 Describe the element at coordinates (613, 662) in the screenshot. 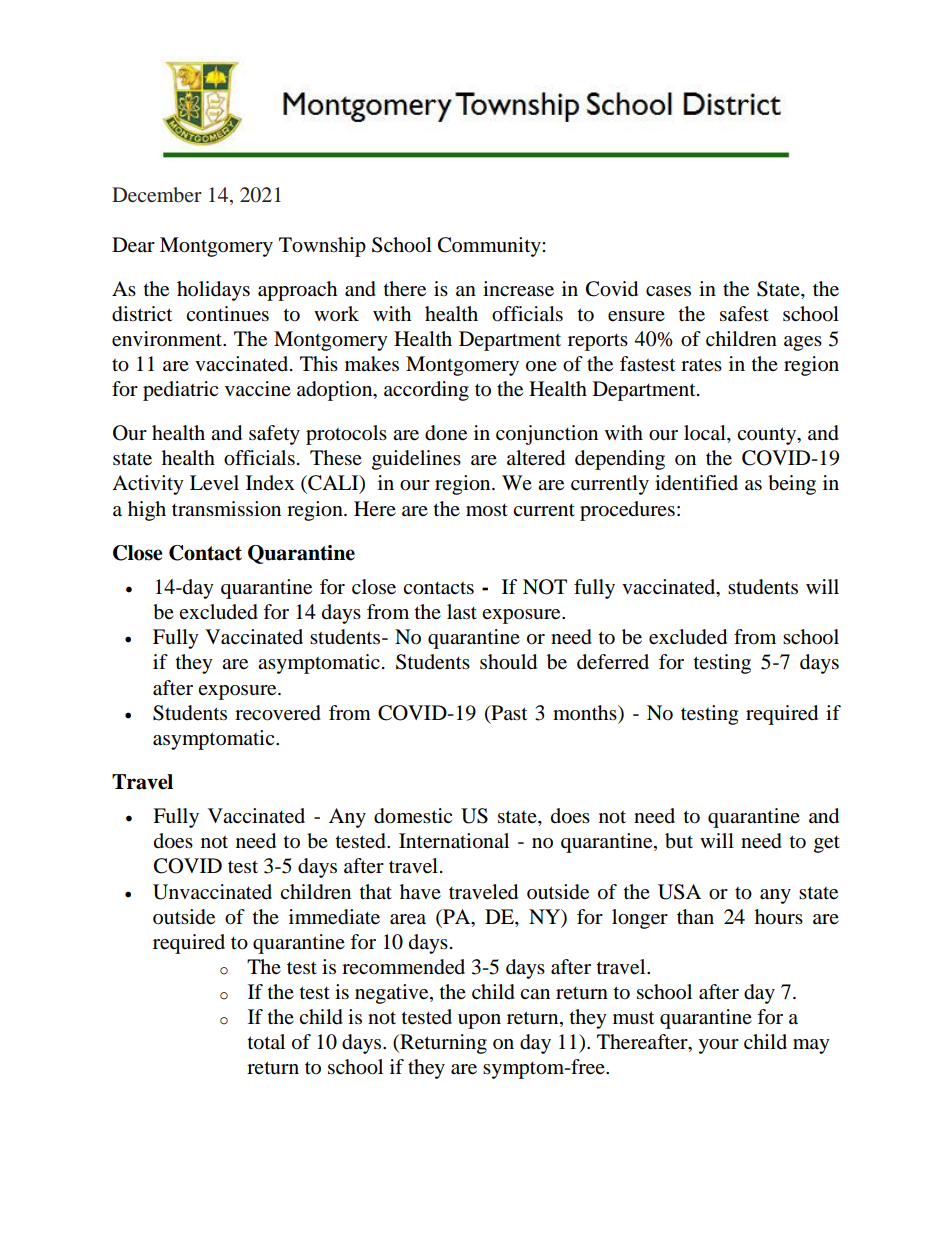

I see `deferred` at that location.
